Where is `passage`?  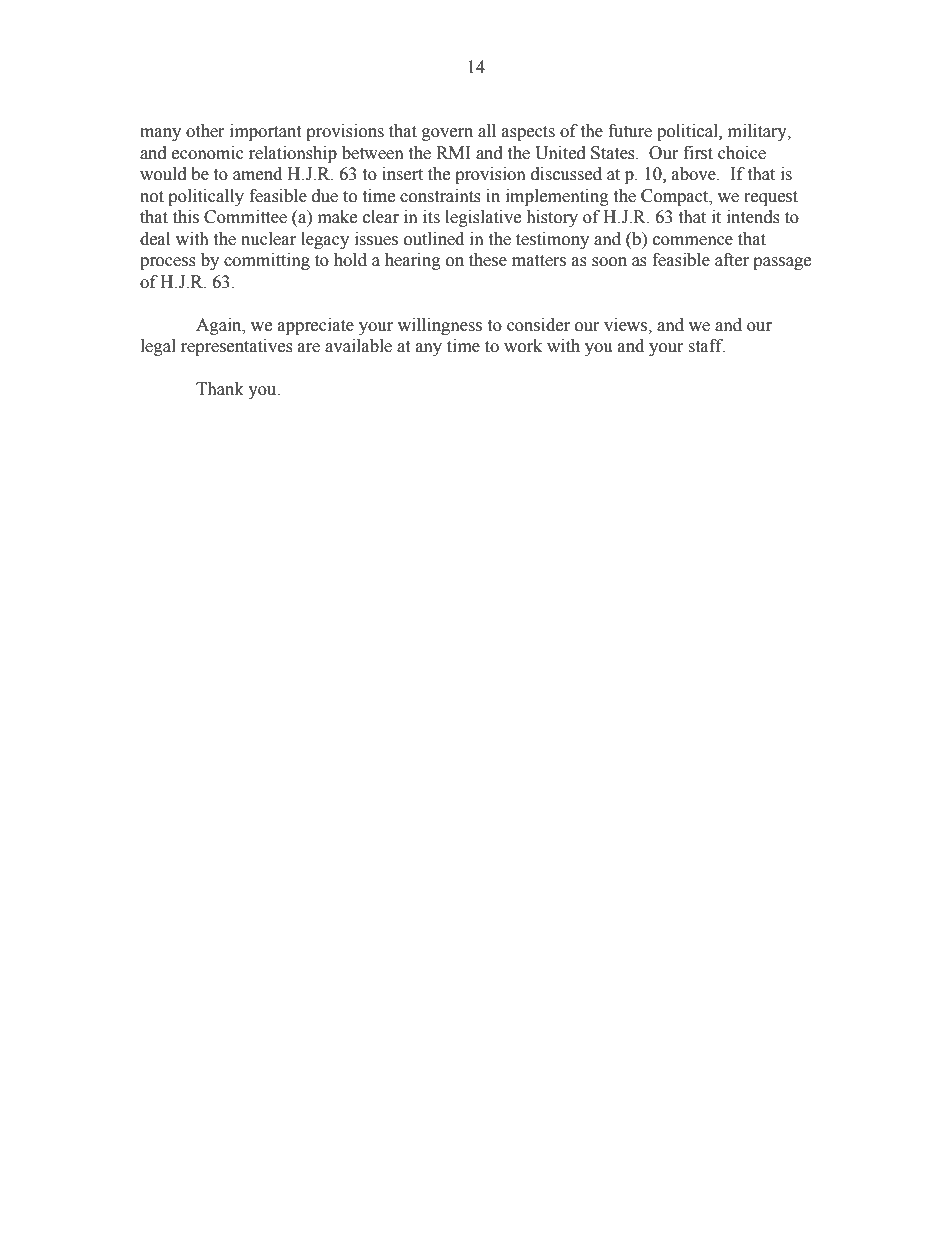 passage is located at coordinates (782, 263).
